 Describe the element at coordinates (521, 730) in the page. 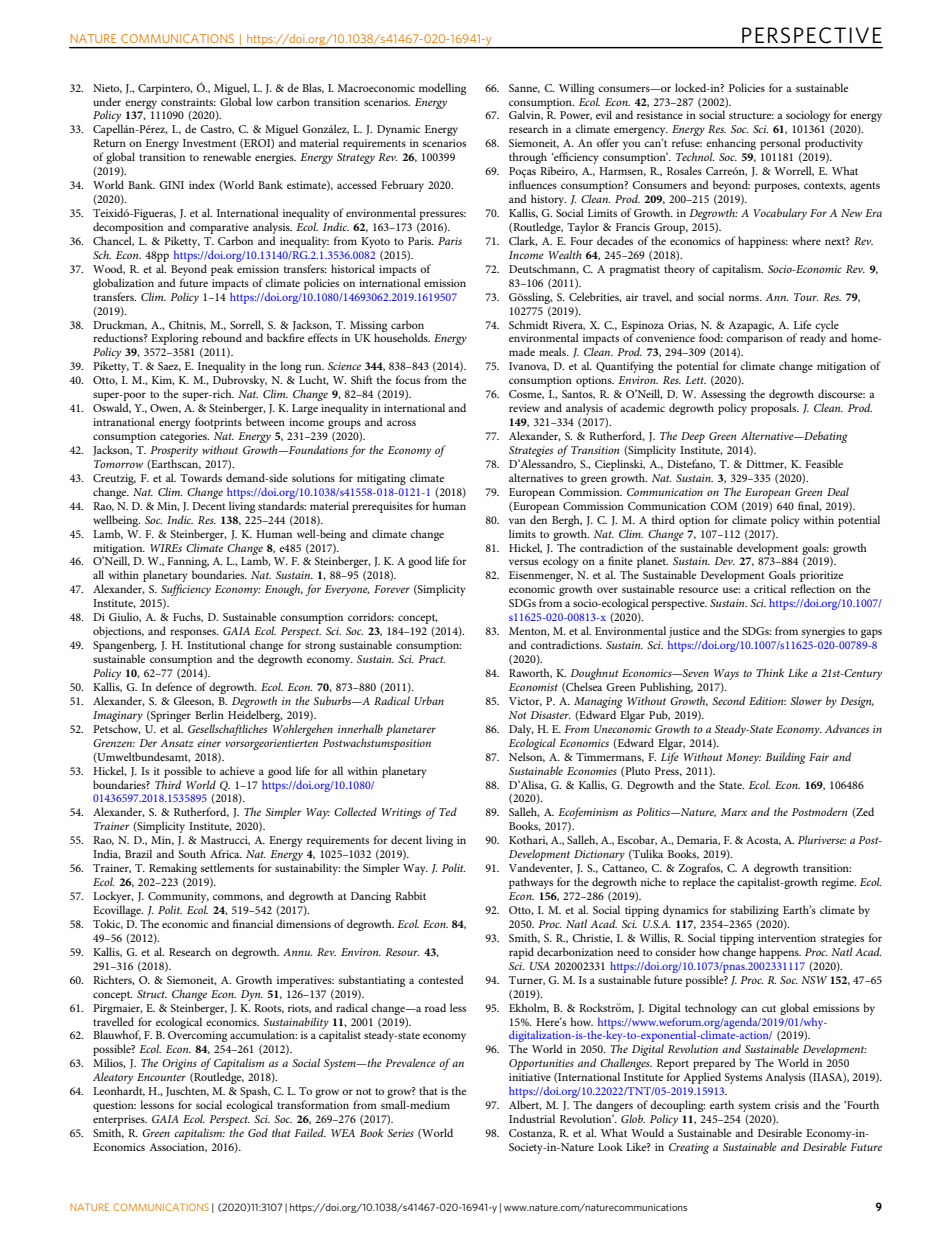

I see `Daly` at that location.
